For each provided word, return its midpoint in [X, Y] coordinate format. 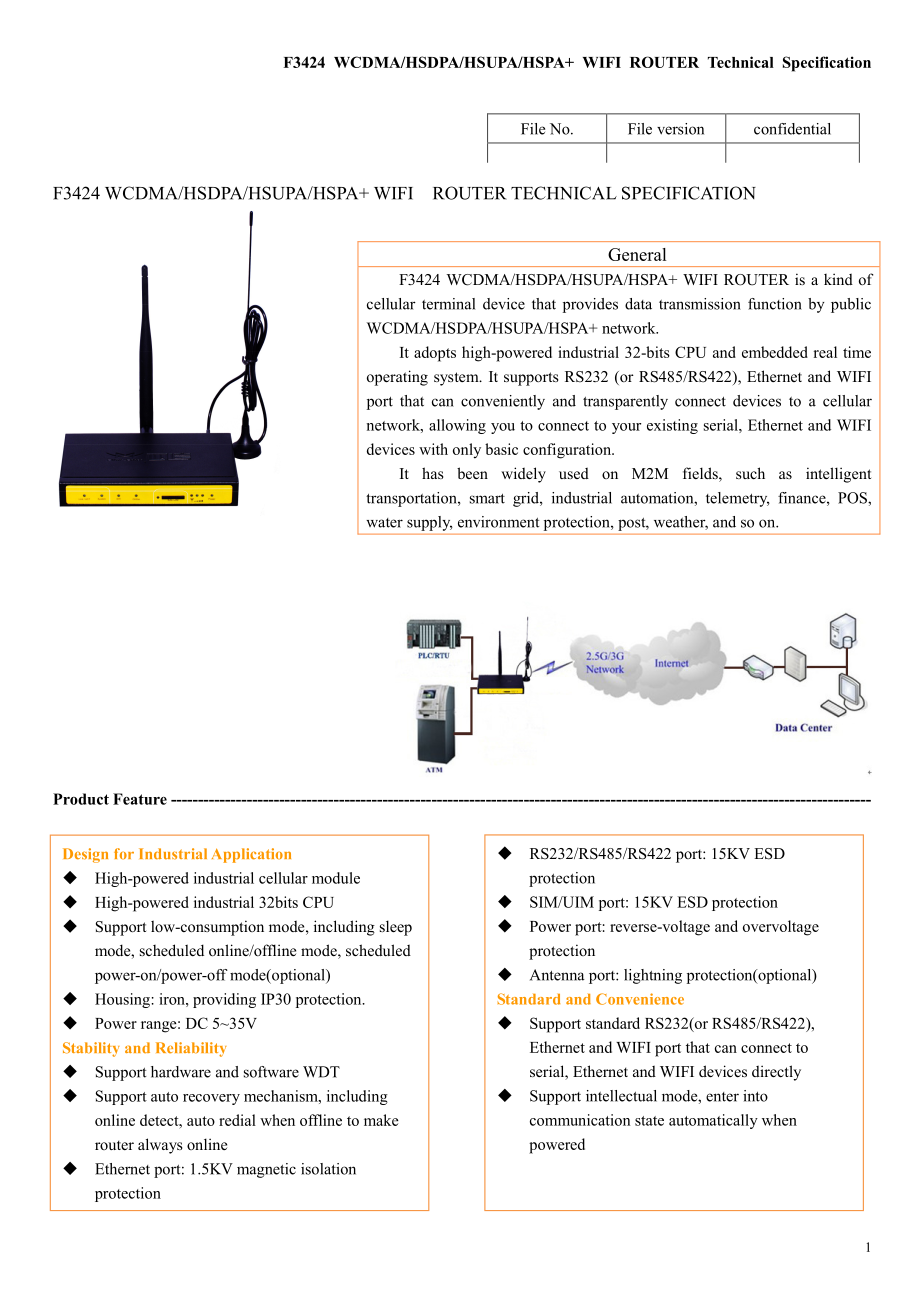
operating [397, 378]
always [160, 1146]
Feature [140, 799]
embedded [775, 352]
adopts [435, 354]
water [384, 523]
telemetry [738, 499]
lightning [653, 976]
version [680, 129]
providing [224, 1000]
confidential [792, 129]
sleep [396, 928]
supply [429, 523]
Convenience [640, 999]
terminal [448, 304]
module [336, 878]
